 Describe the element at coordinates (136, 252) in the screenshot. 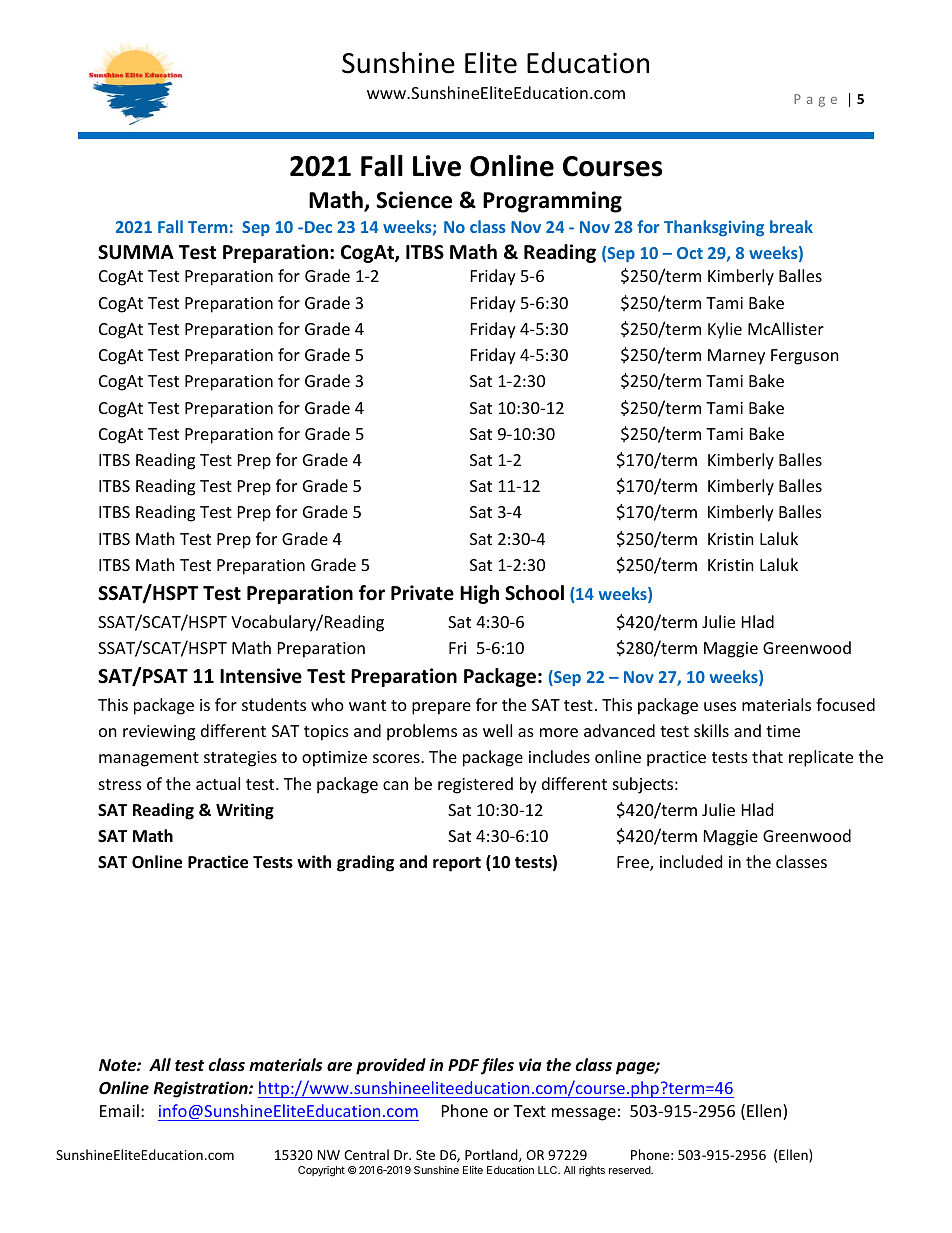

I see `SUMMA` at that location.
